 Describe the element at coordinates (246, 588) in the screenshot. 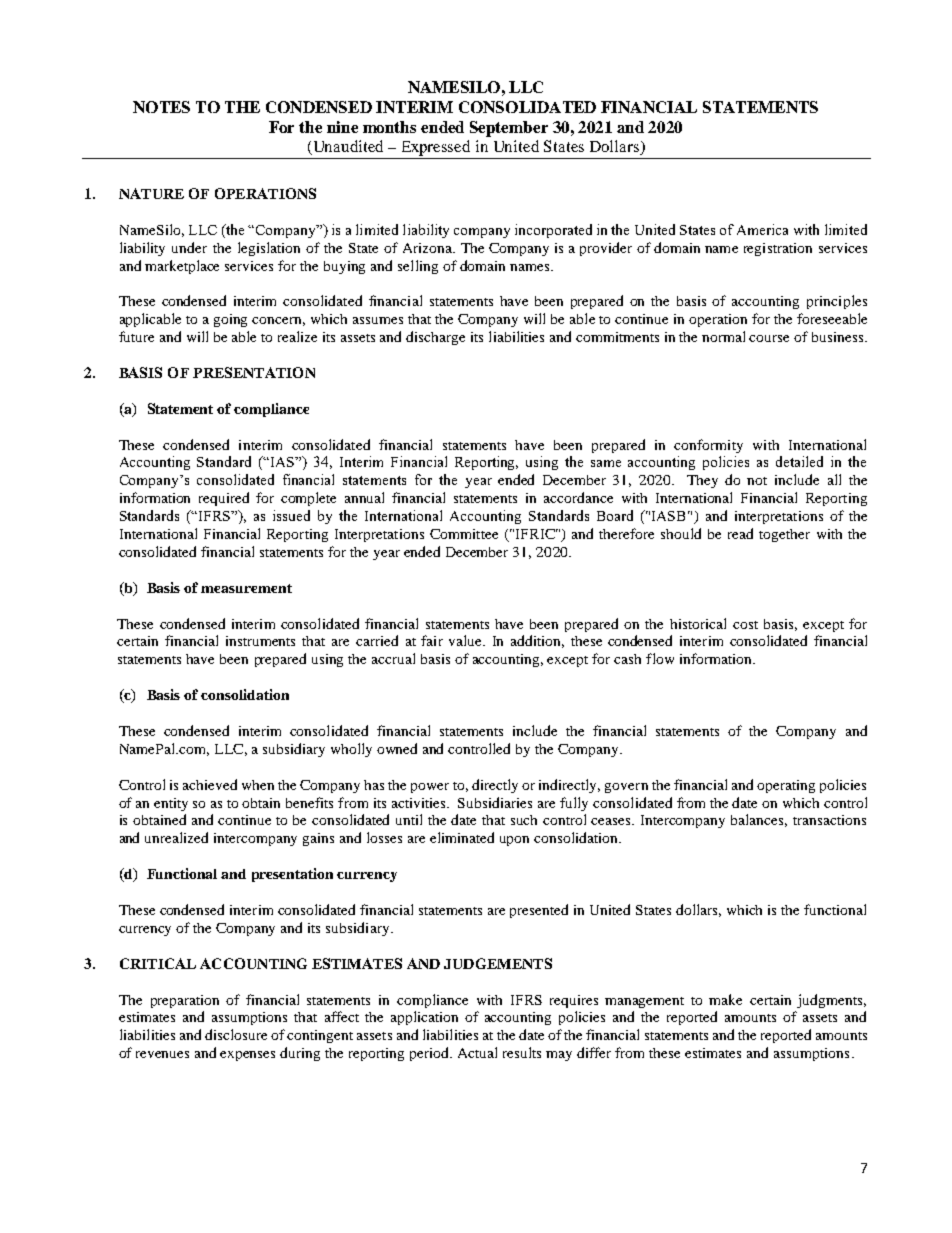

I see `measurement` at that location.
